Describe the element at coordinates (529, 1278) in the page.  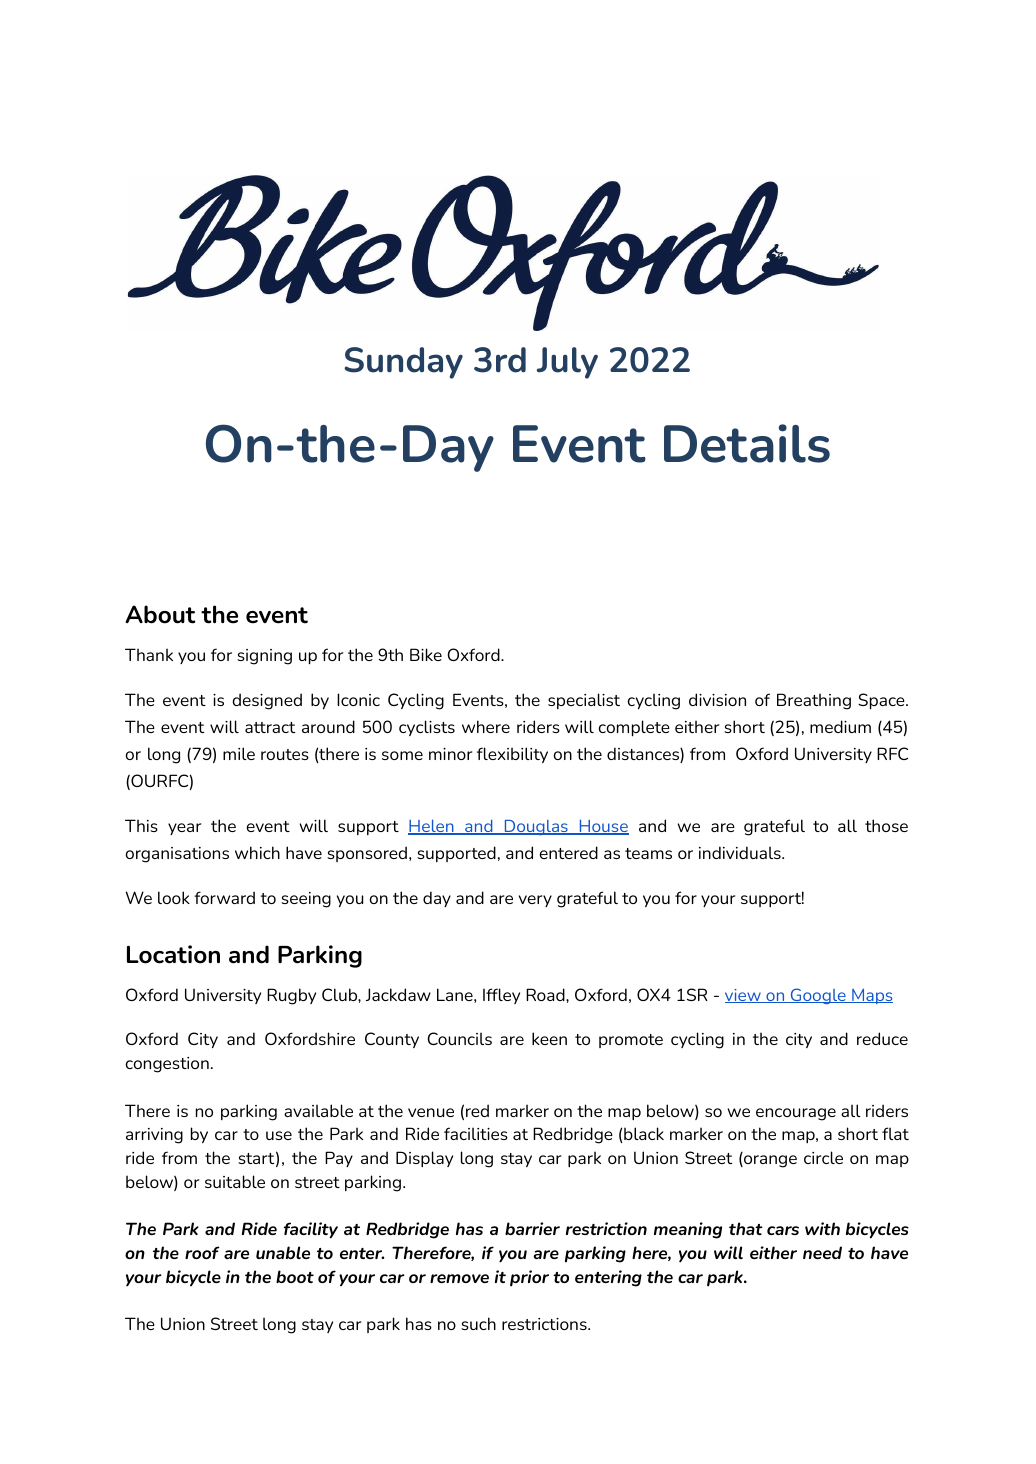
I see `prior` at that location.
